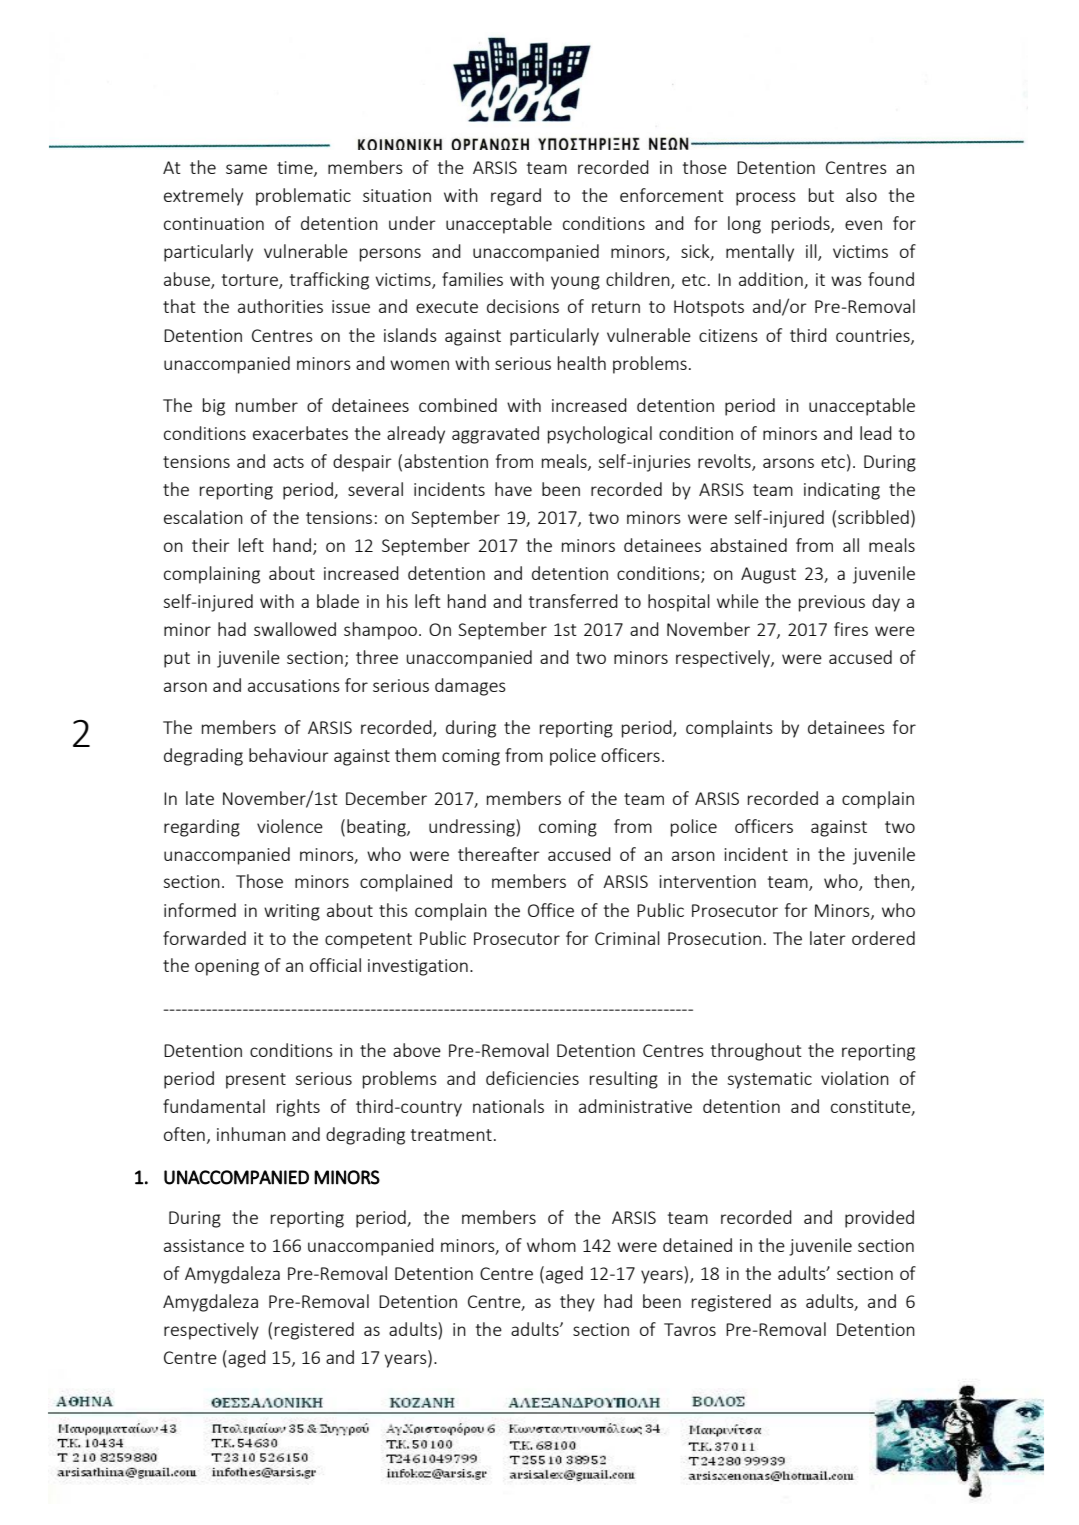 The width and height of the screenshot is (1079, 1525). What do you see at coordinates (551, 1245) in the screenshot?
I see `whom` at bounding box center [551, 1245].
